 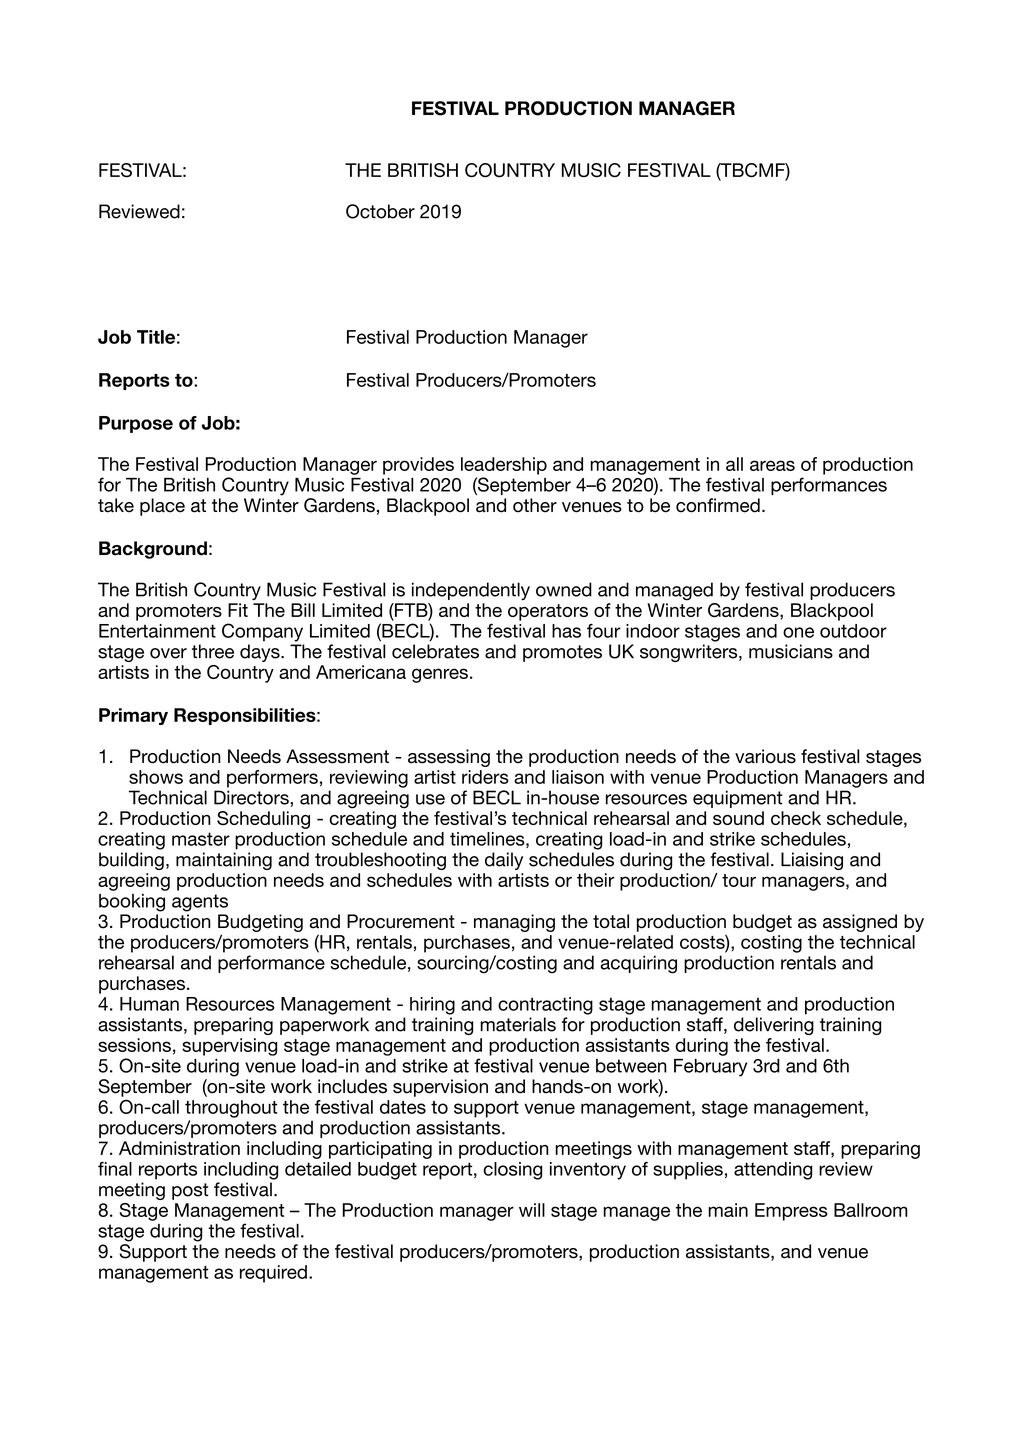 I want to click on post, so click(x=190, y=1191).
